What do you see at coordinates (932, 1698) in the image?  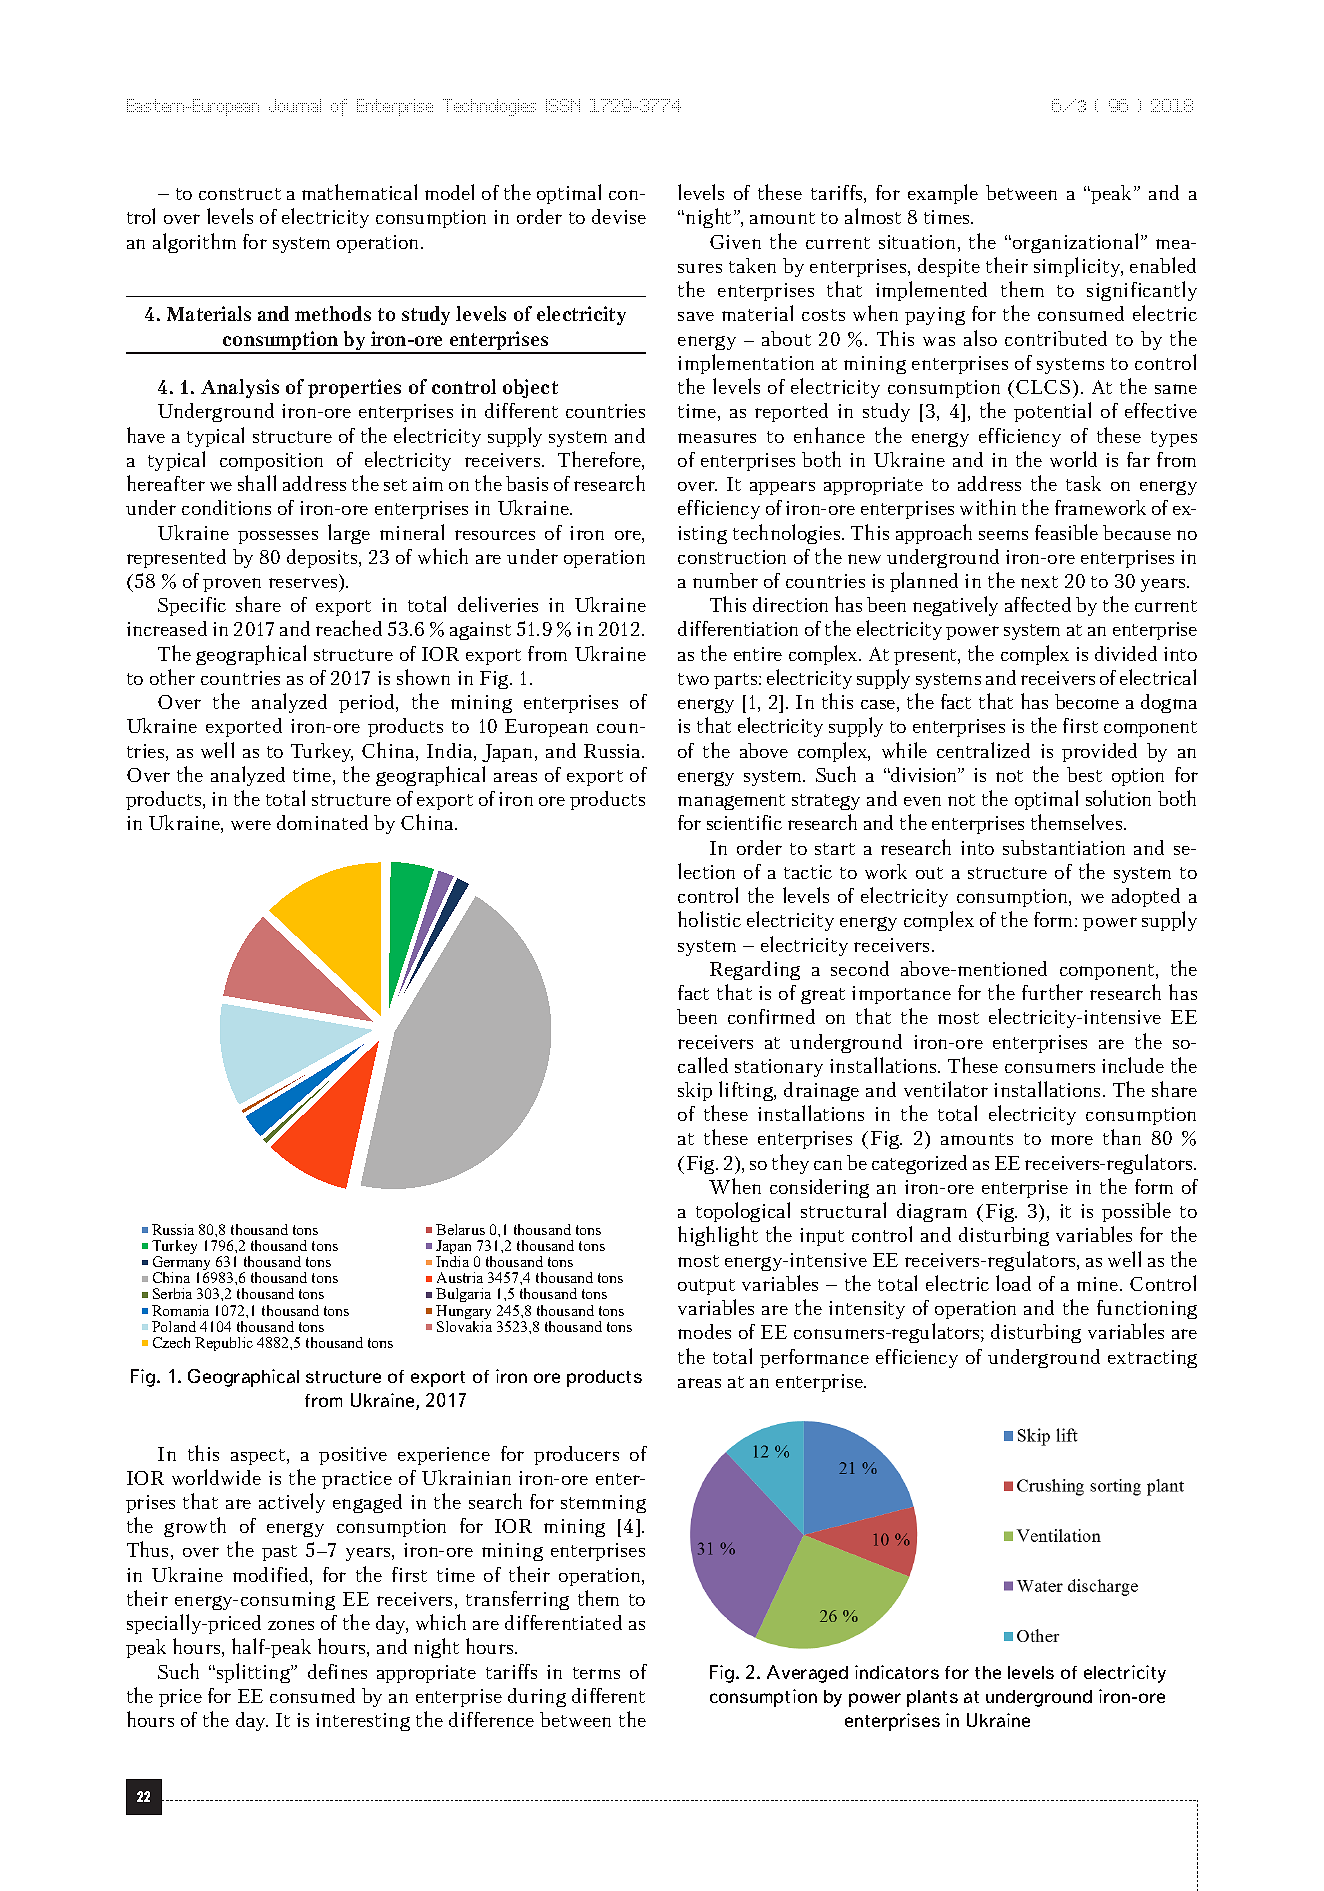 I see `plants` at bounding box center [932, 1698].
